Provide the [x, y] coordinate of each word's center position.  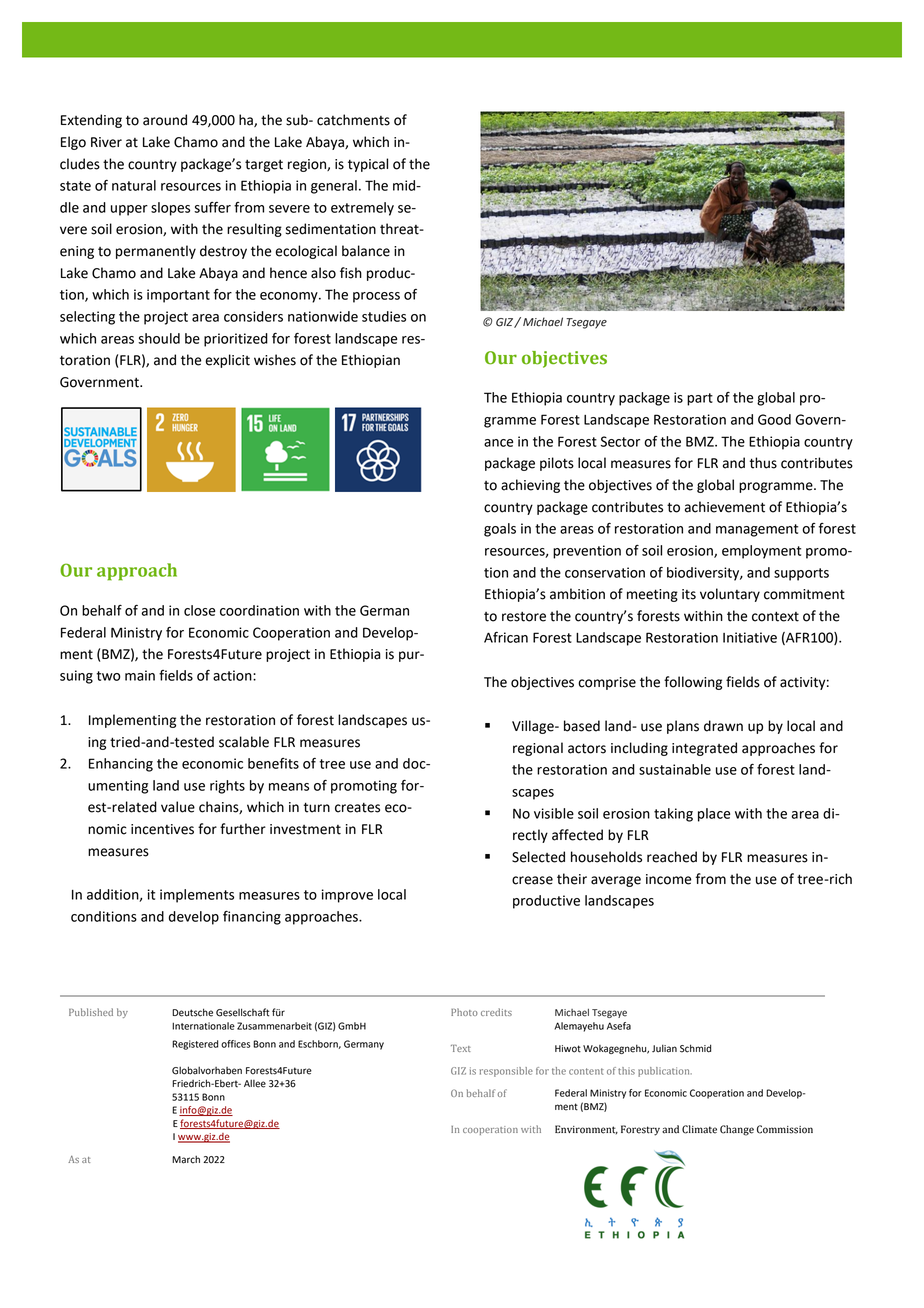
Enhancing [121, 765]
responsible [506, 1072]
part [700, 399]
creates [357, 808]
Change [737, 1130]
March [186, 1159]
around [165, 120]
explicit [227, 361]
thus [763, 463]
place [714, 815]
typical [368, 165]
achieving [530, 486]
